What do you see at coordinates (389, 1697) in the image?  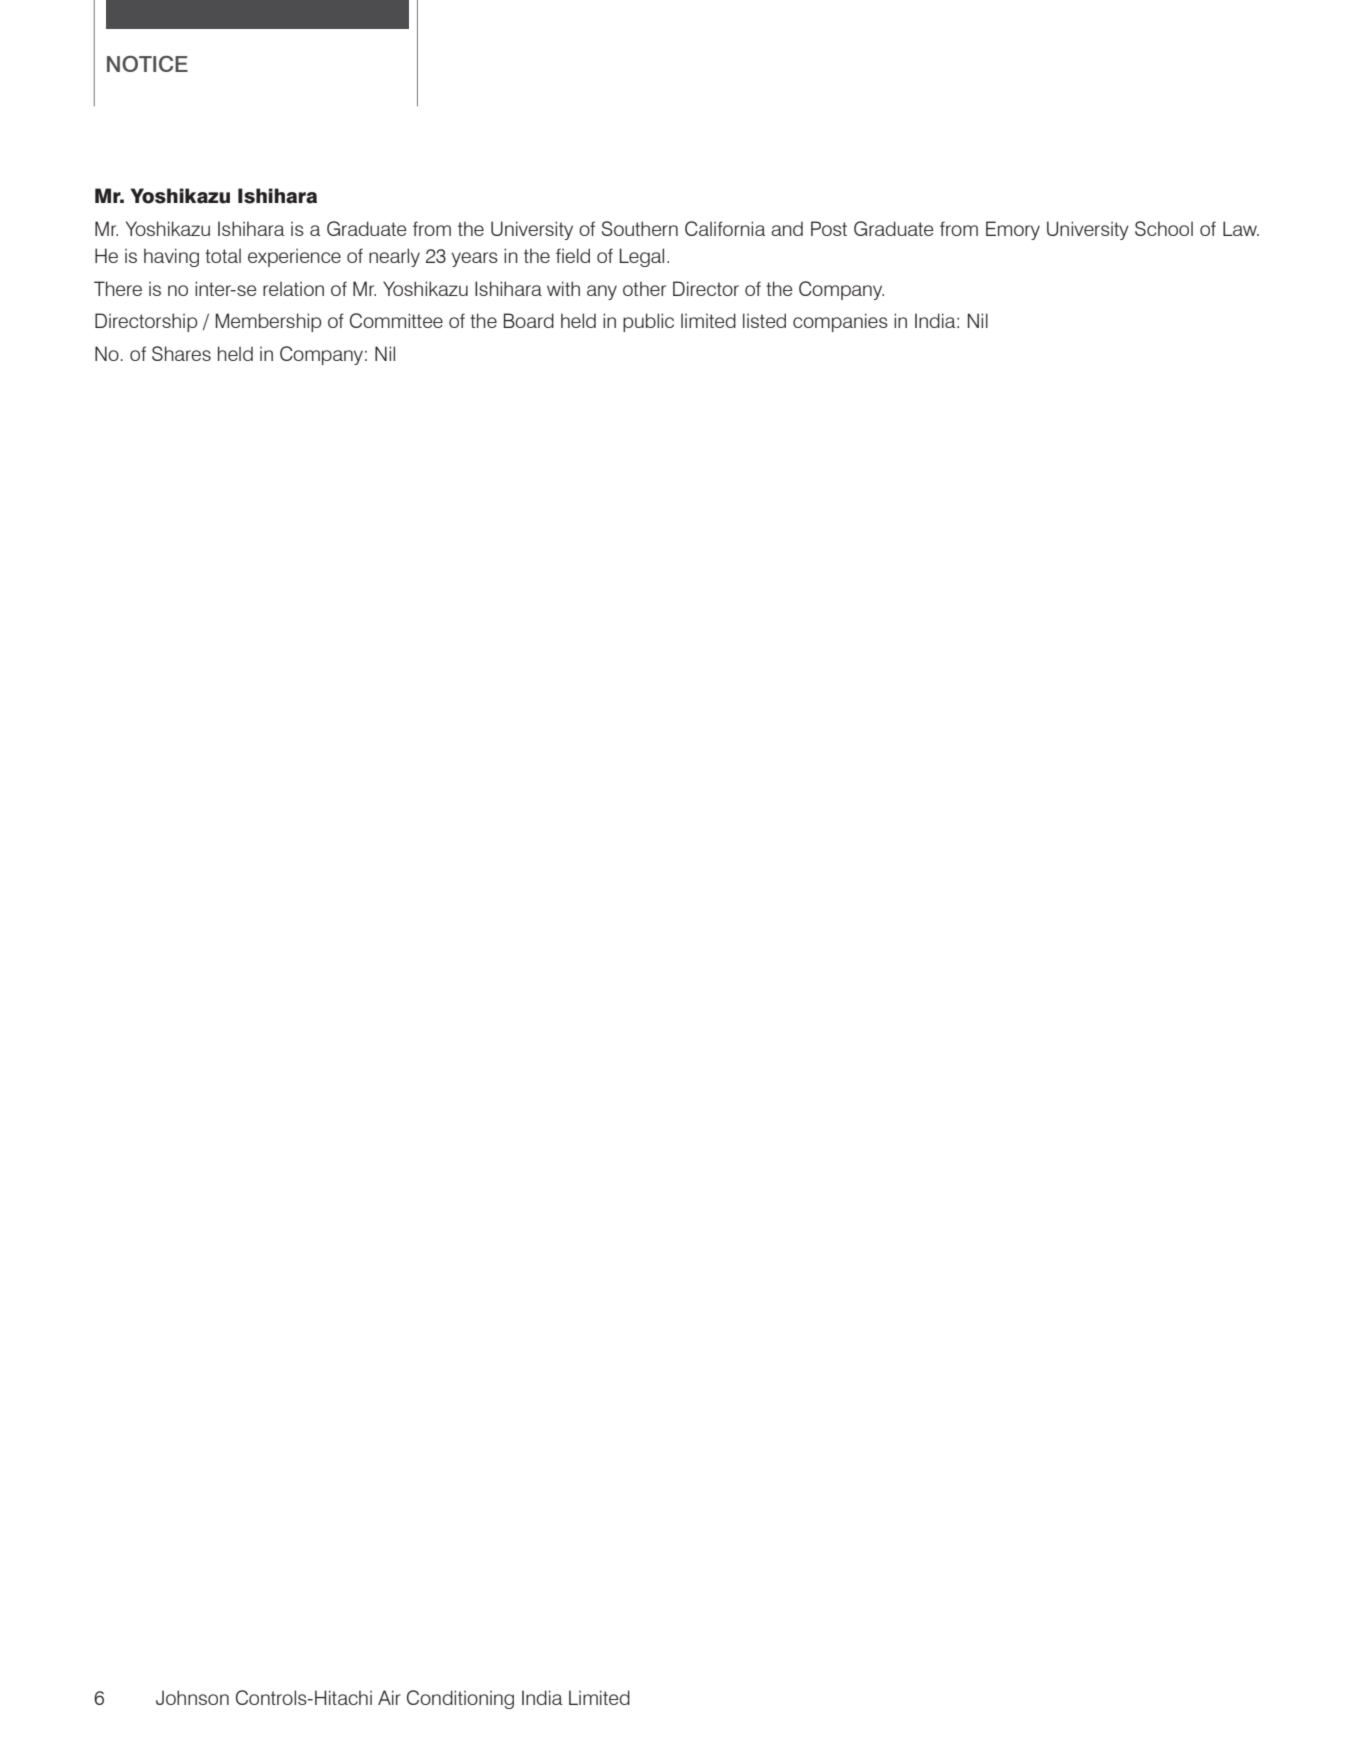 I see `Air` at bounding box center [389, 1697].
